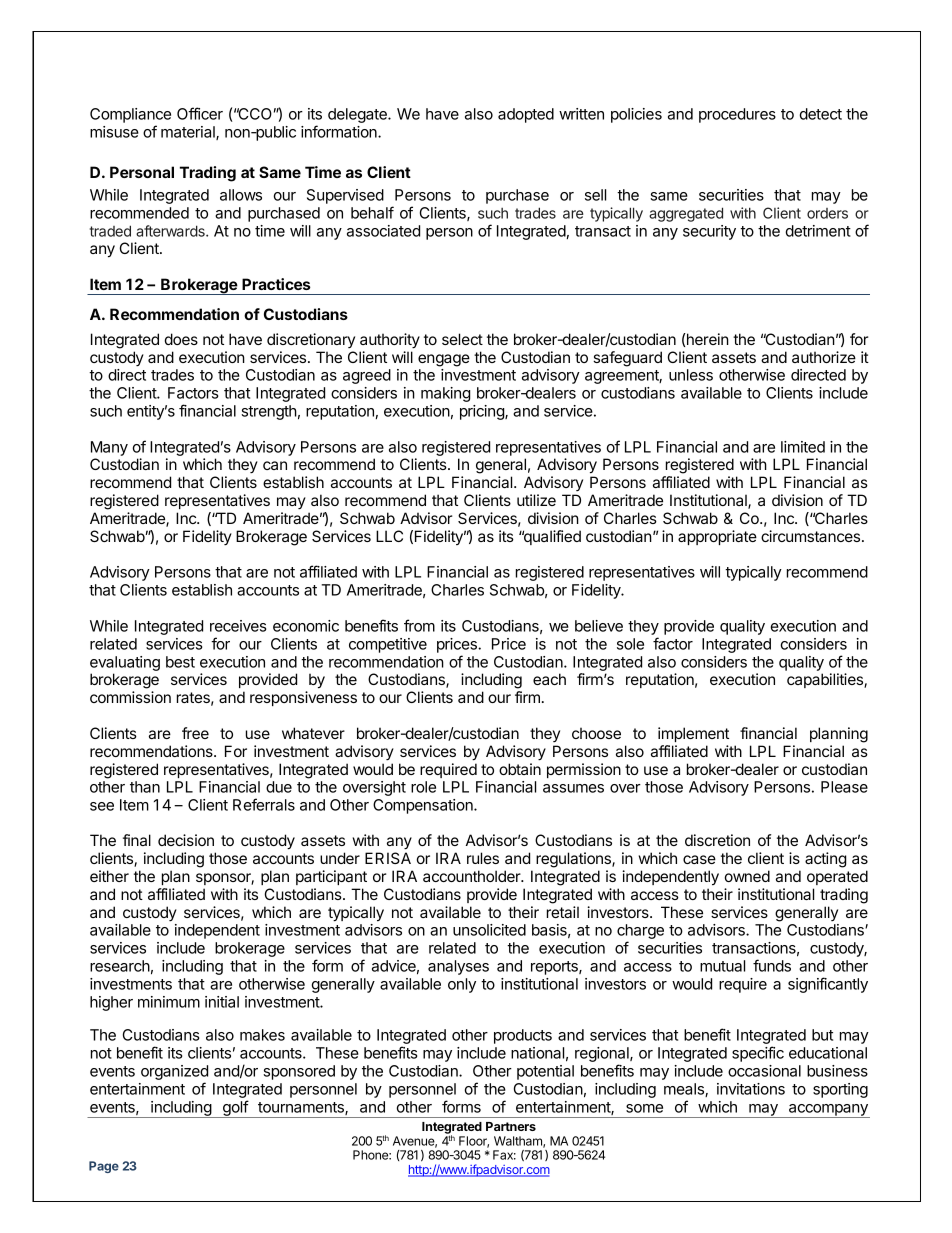 Image resolution: width=952 pixels, height=1233 pixels. What do you see at coordinates (235, 1109) in the page?
I see `golf` at bounding box center [235, 1109].
